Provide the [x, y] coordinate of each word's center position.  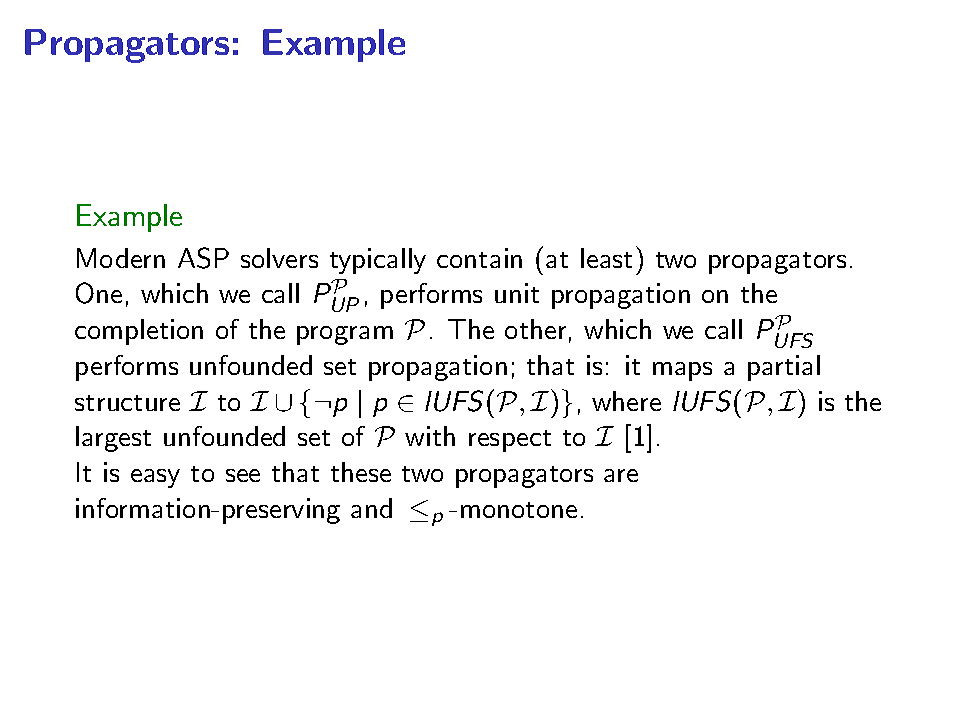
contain [479, 258]
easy [155, 478]
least [606, 258]
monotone [519, 510]
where [626, 401]
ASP [203, 258]
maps [682, 371]
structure [127, 403]
